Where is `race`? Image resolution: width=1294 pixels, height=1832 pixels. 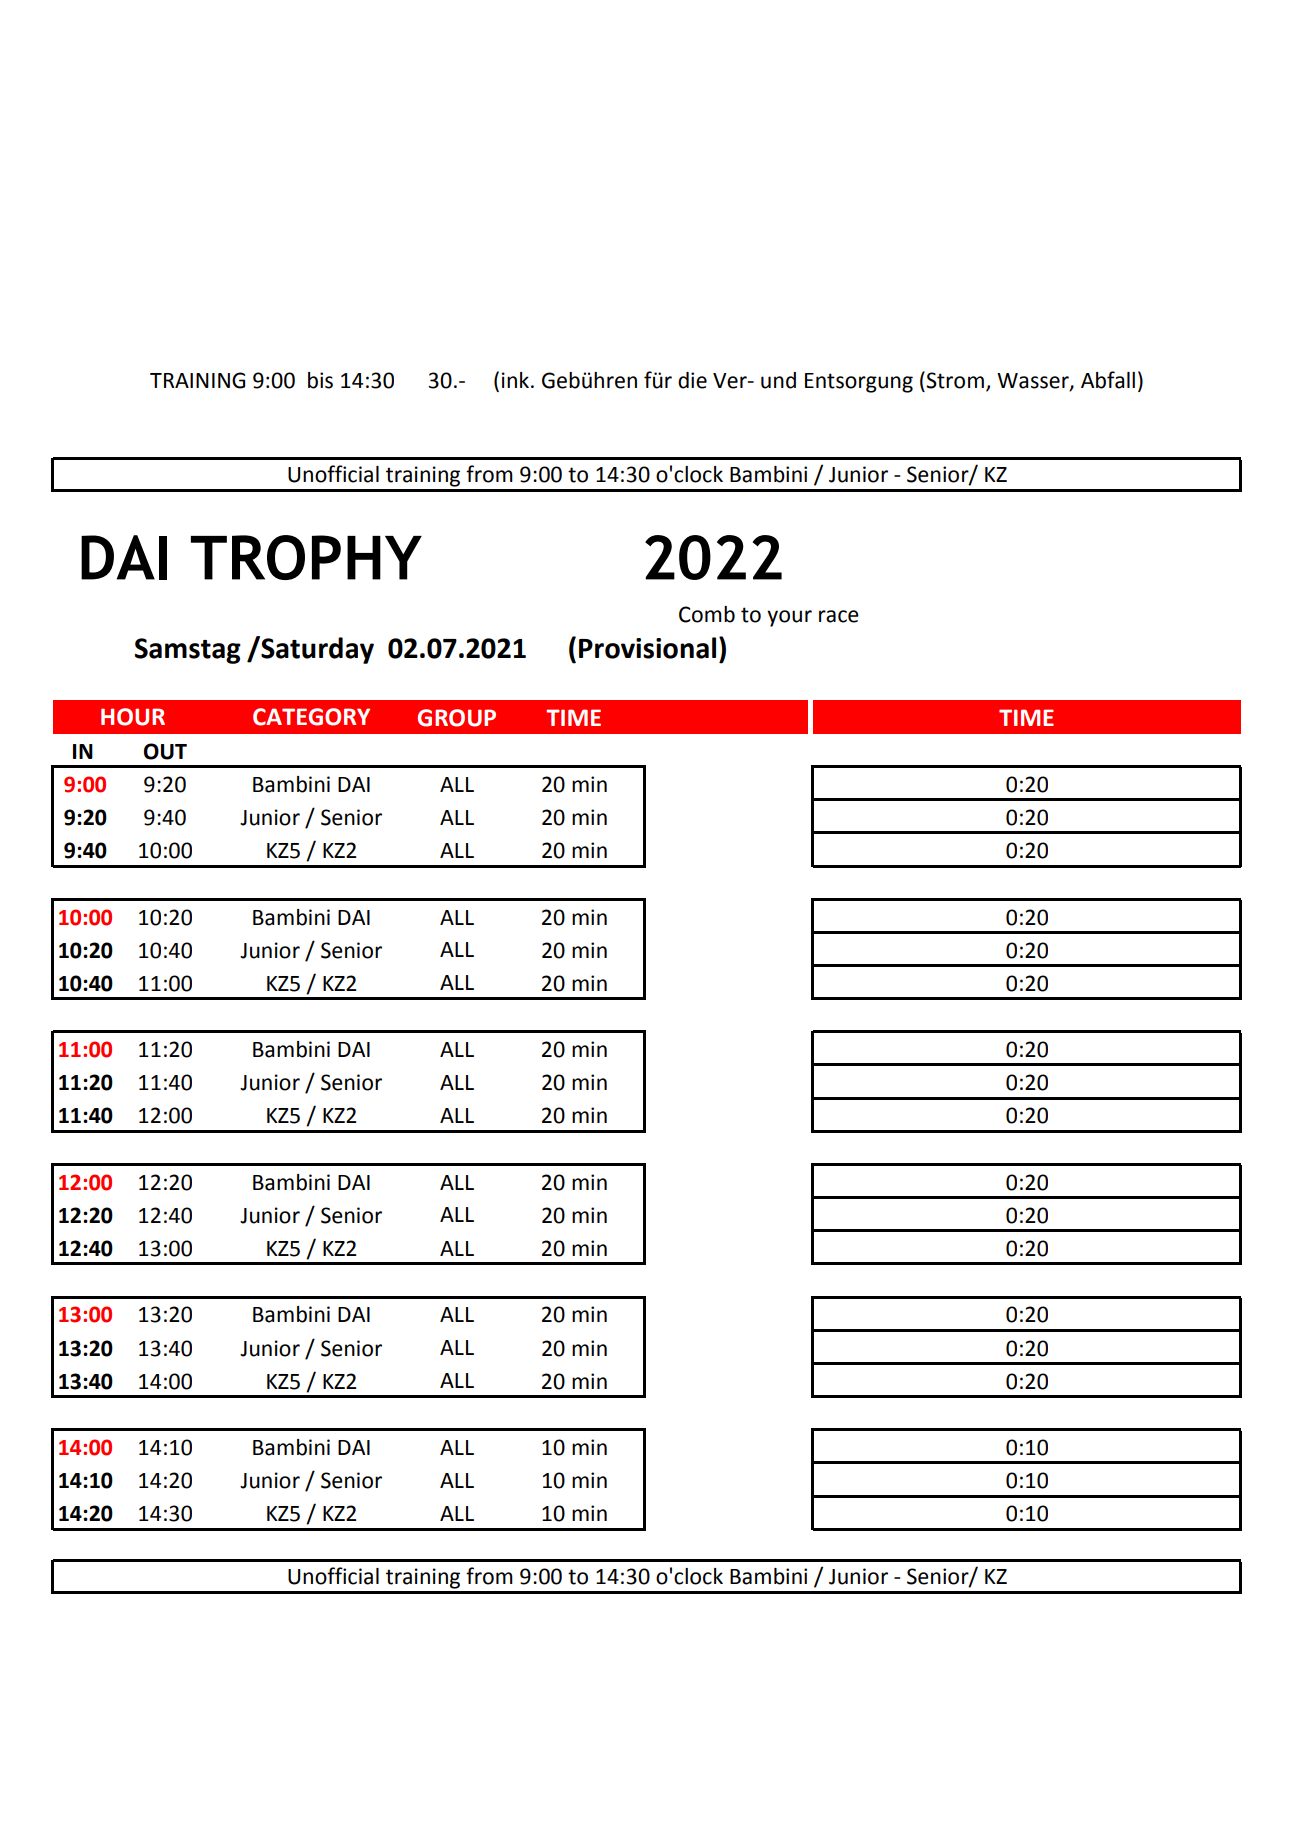 race is located at coordinates (839, 616).
